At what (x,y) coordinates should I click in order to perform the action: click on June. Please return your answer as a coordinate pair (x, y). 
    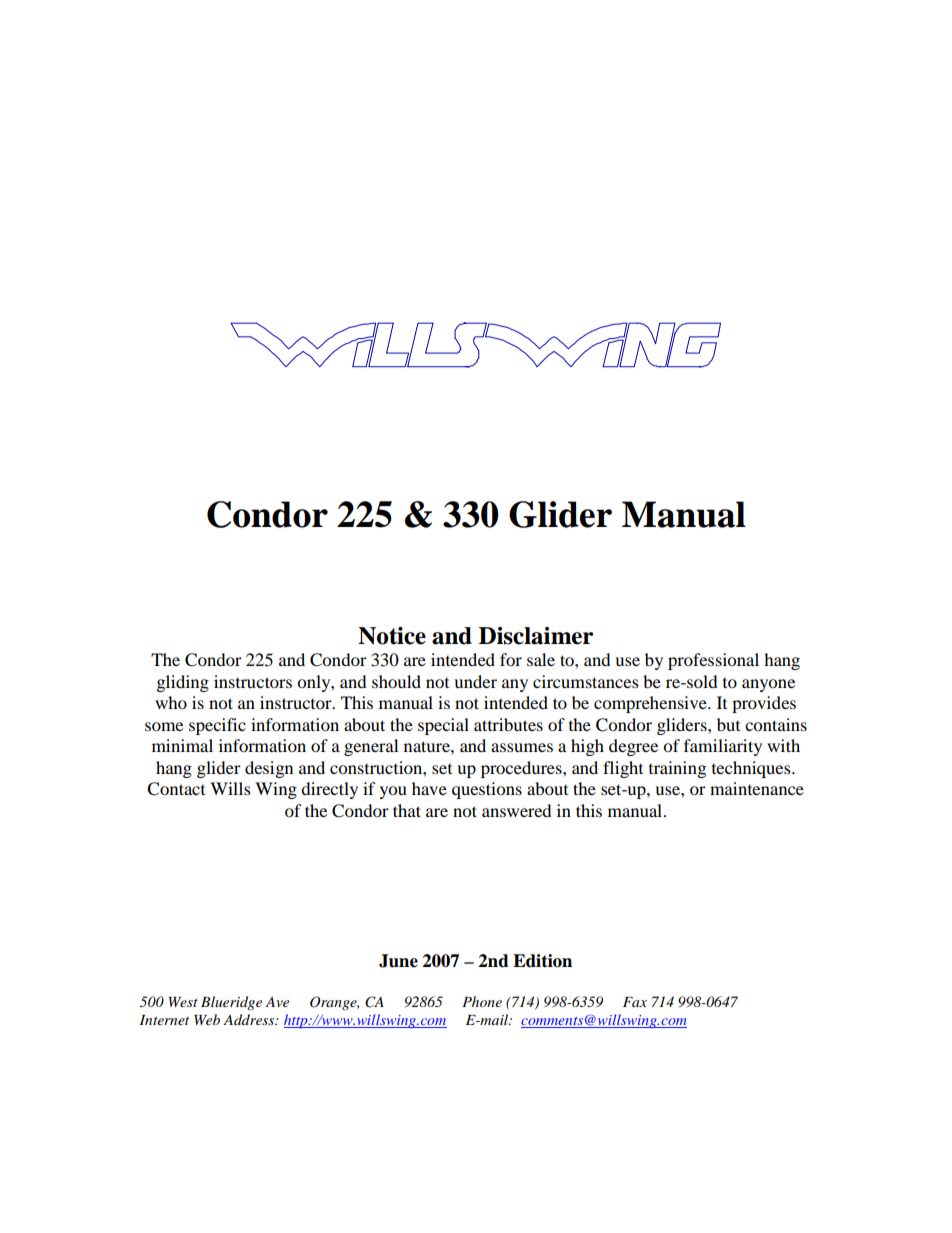
    Looking at the image, I should click on (398, 961).
